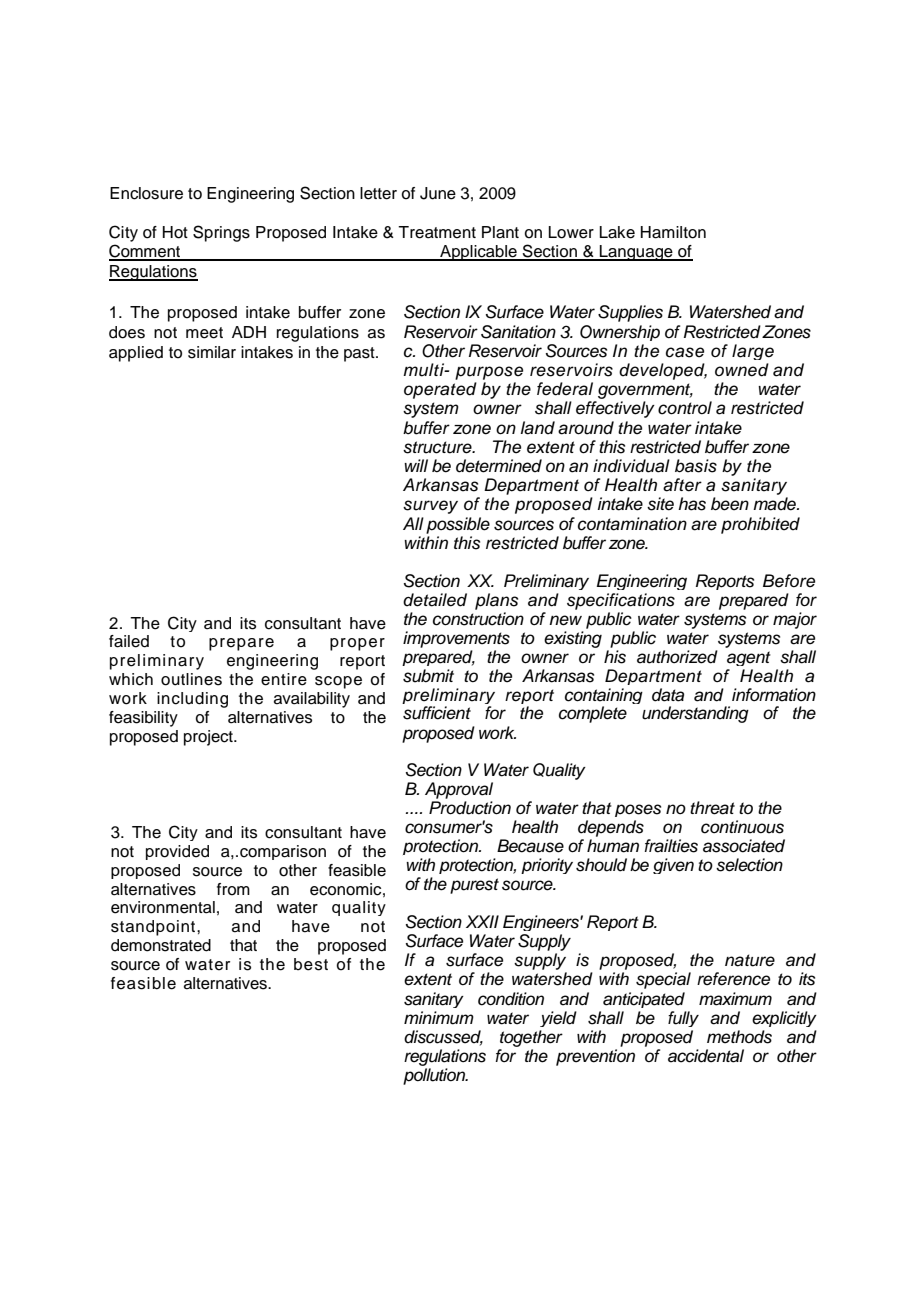 This page has width=924, height=1308. I want to click on demonstrated, so click(161, 945).
